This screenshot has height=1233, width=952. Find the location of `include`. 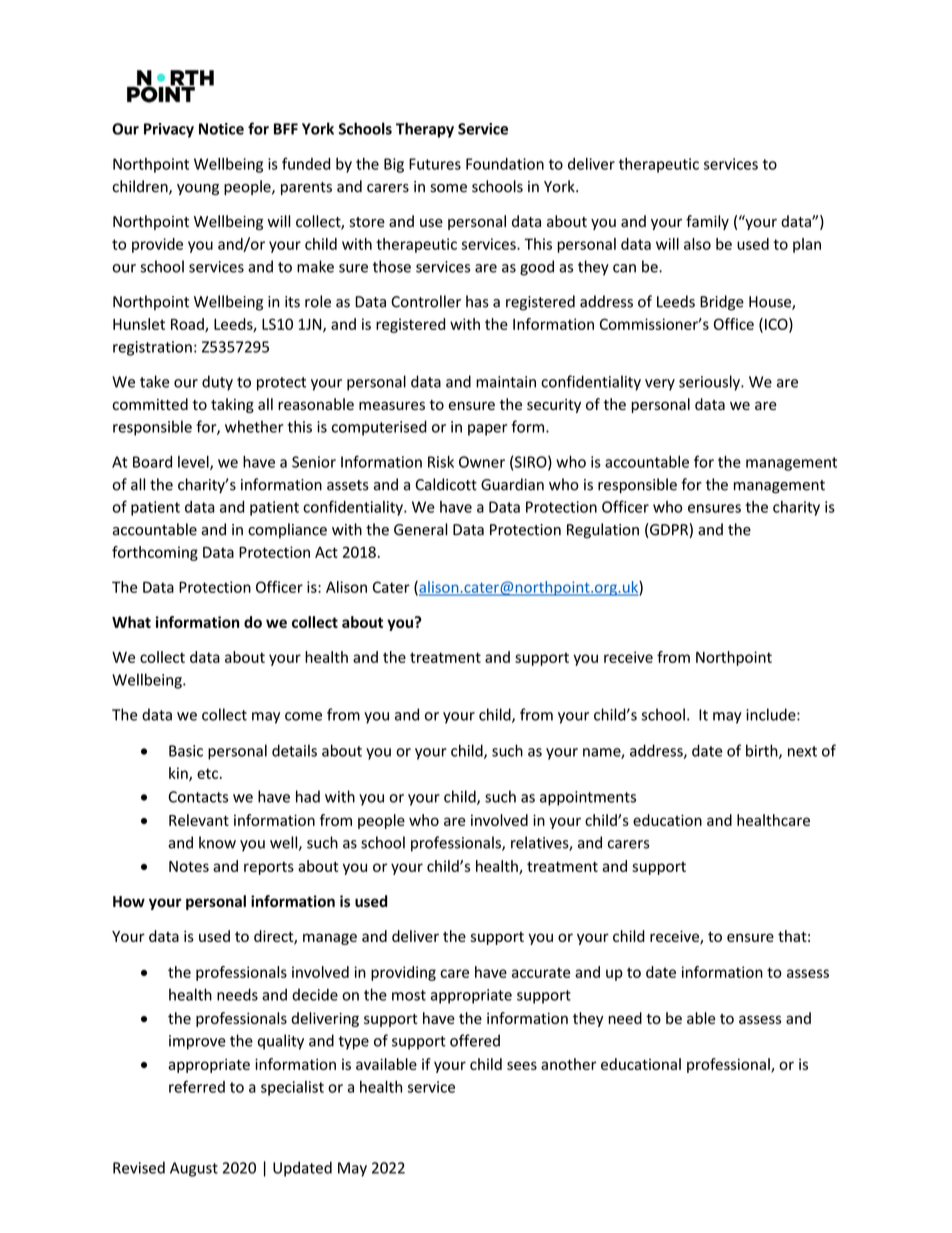

include is located at coordinates (772, 714).
